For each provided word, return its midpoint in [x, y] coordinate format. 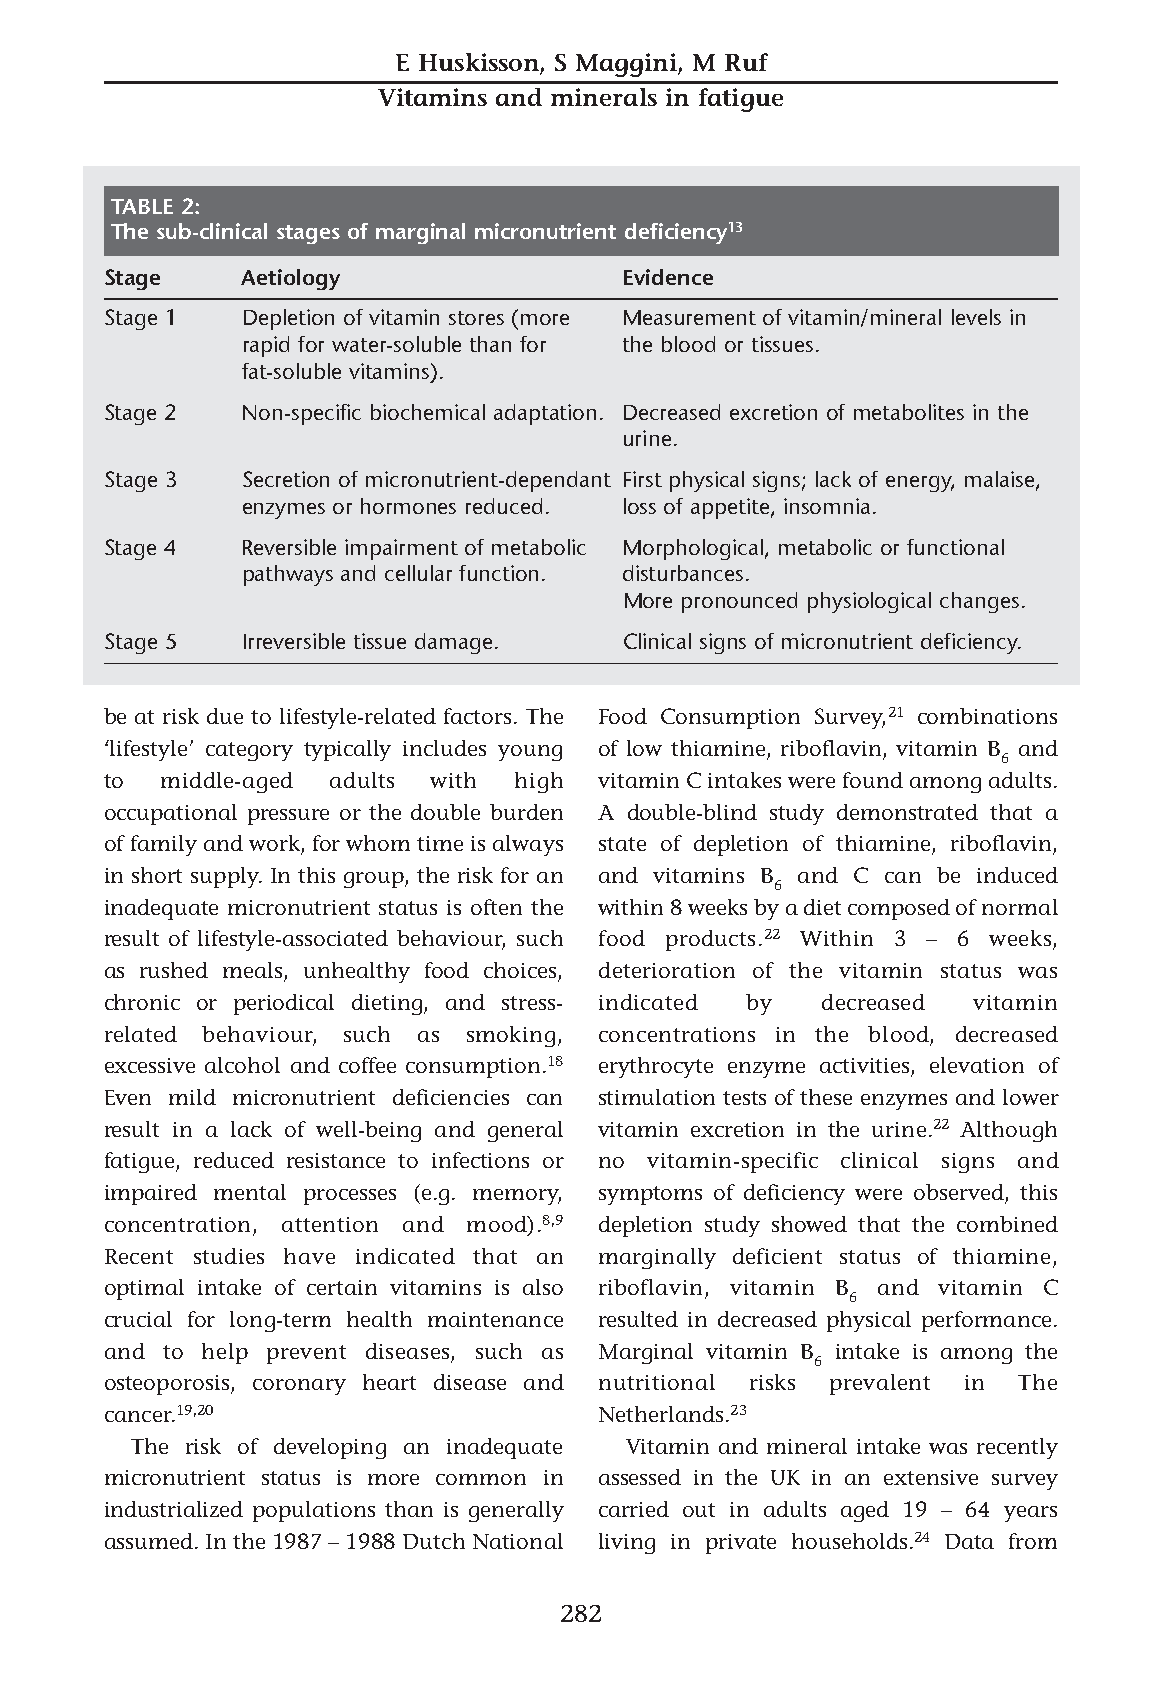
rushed [174, 970]
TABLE [142, 206]
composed [899, 909]
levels [976, 317]
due [225, 716]
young [530, 753]
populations [314, 1511]
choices [521, 971]
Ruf [746, 62]
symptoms [650, 1195]
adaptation [545, 414]
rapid [266, 346]
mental [250, 1192]
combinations [987, 716]
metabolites [909, 412]
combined [1007, 1224]
